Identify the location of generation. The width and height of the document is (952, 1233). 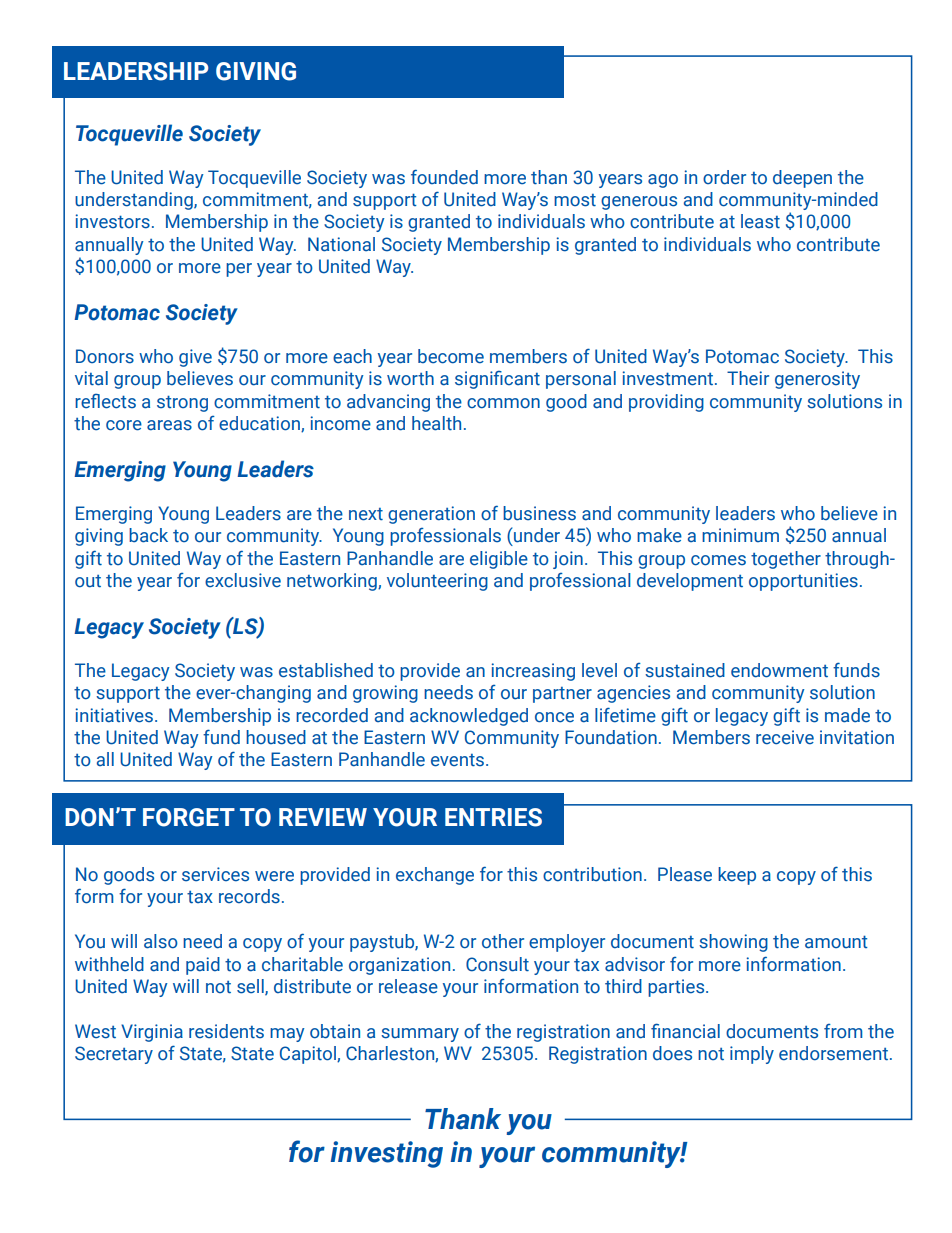
(431, 515).
